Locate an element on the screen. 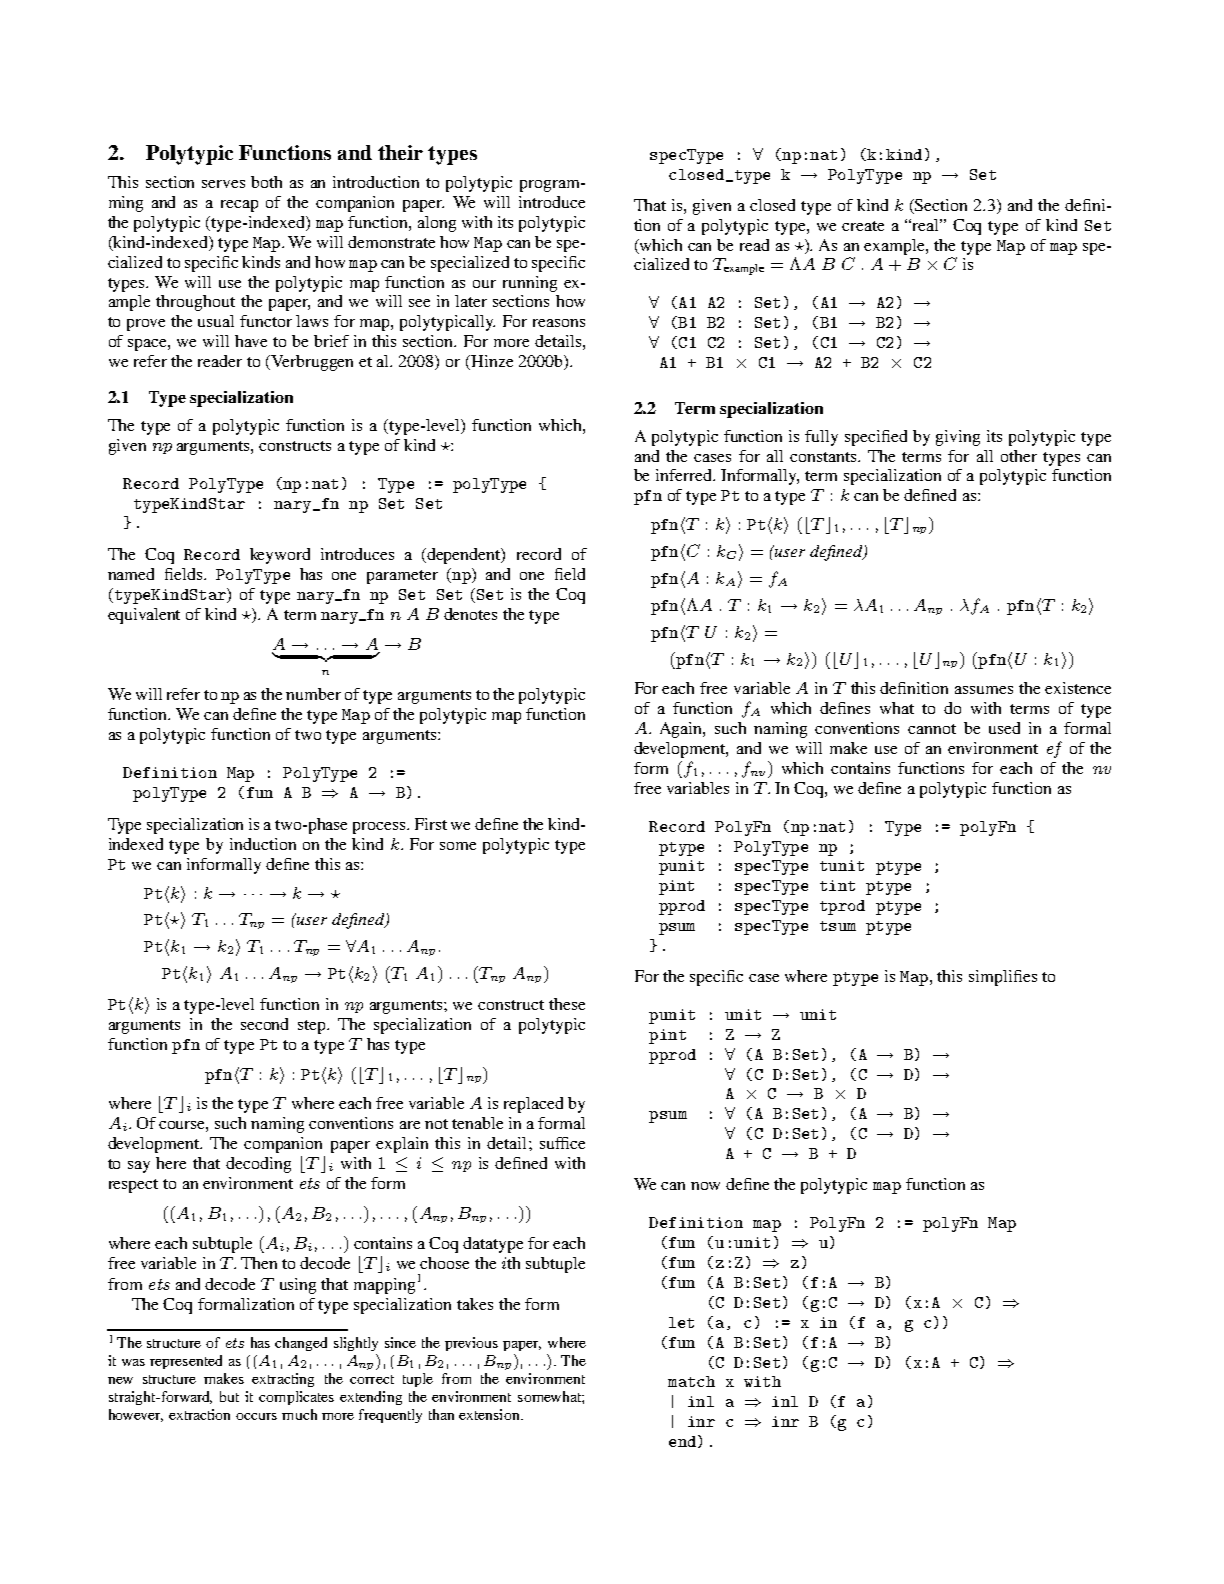  these is located at coordinates (567, 1004).
